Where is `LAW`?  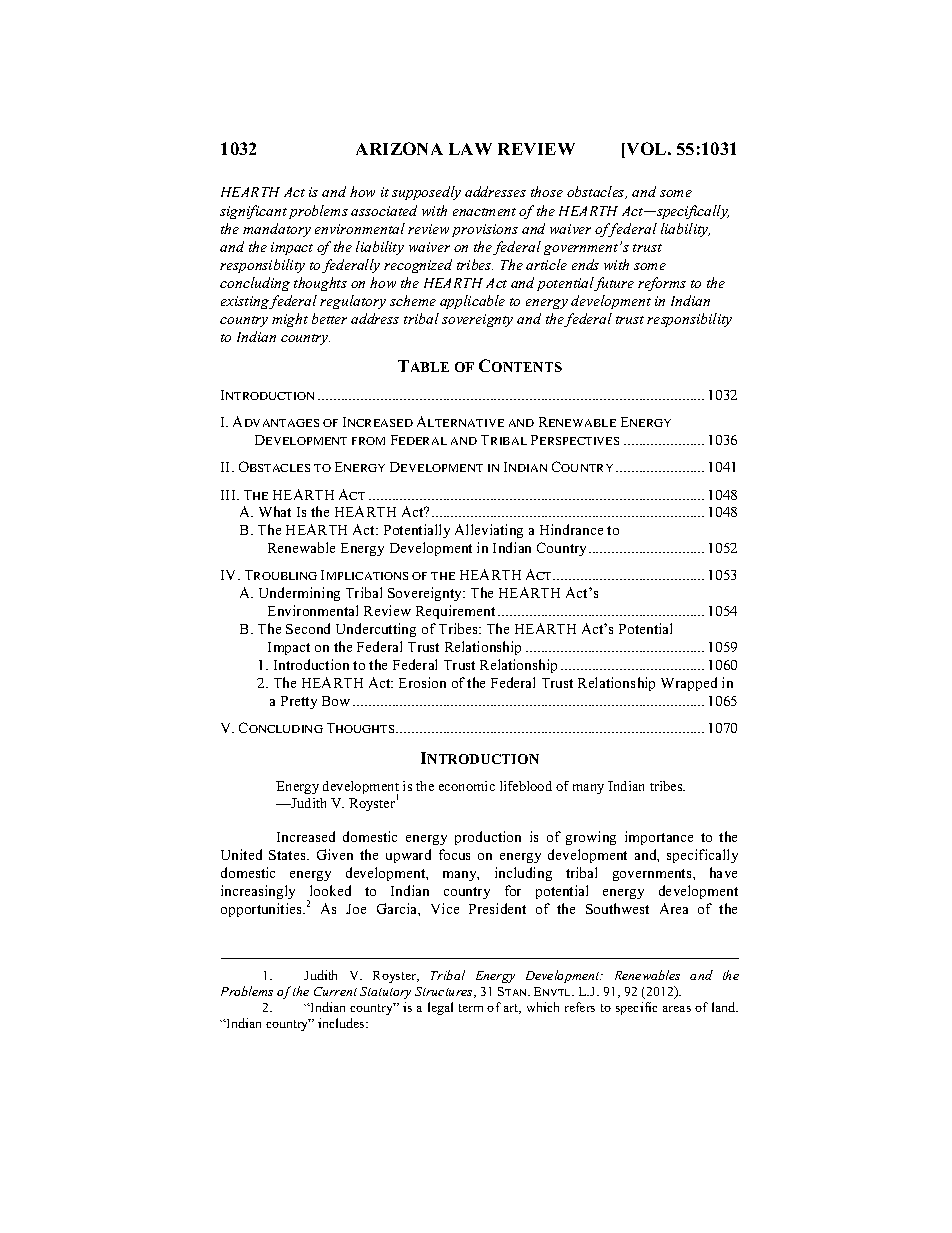
LAW is located at coordinates (470, 149).
